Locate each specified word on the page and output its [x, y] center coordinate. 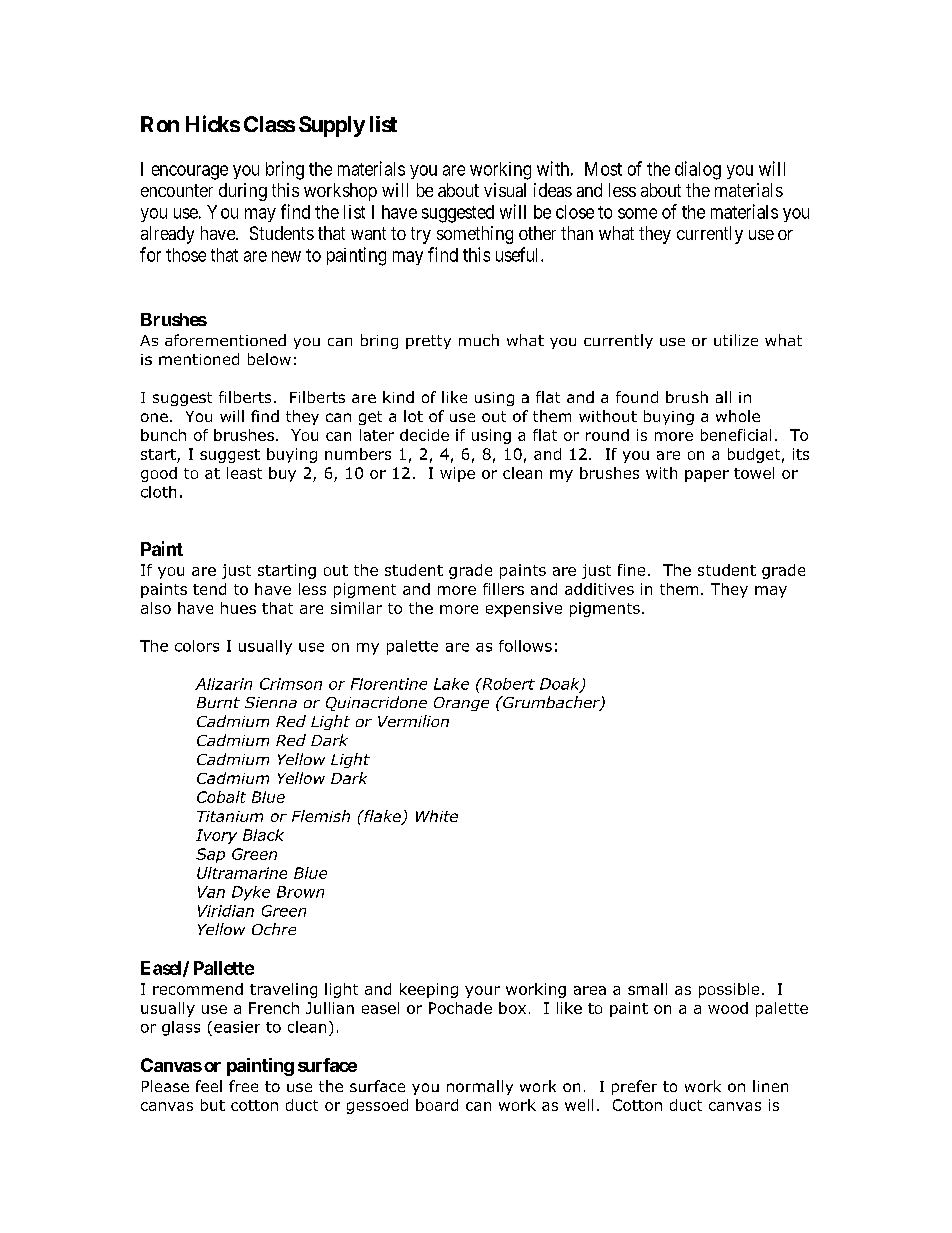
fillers [503, 589]
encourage [190, 172]
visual [505, 190]
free [243, 1086]
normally [480, 1087]
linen [770, 1086]
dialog [698, 170]
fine [631, 570]
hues [238, 608]
